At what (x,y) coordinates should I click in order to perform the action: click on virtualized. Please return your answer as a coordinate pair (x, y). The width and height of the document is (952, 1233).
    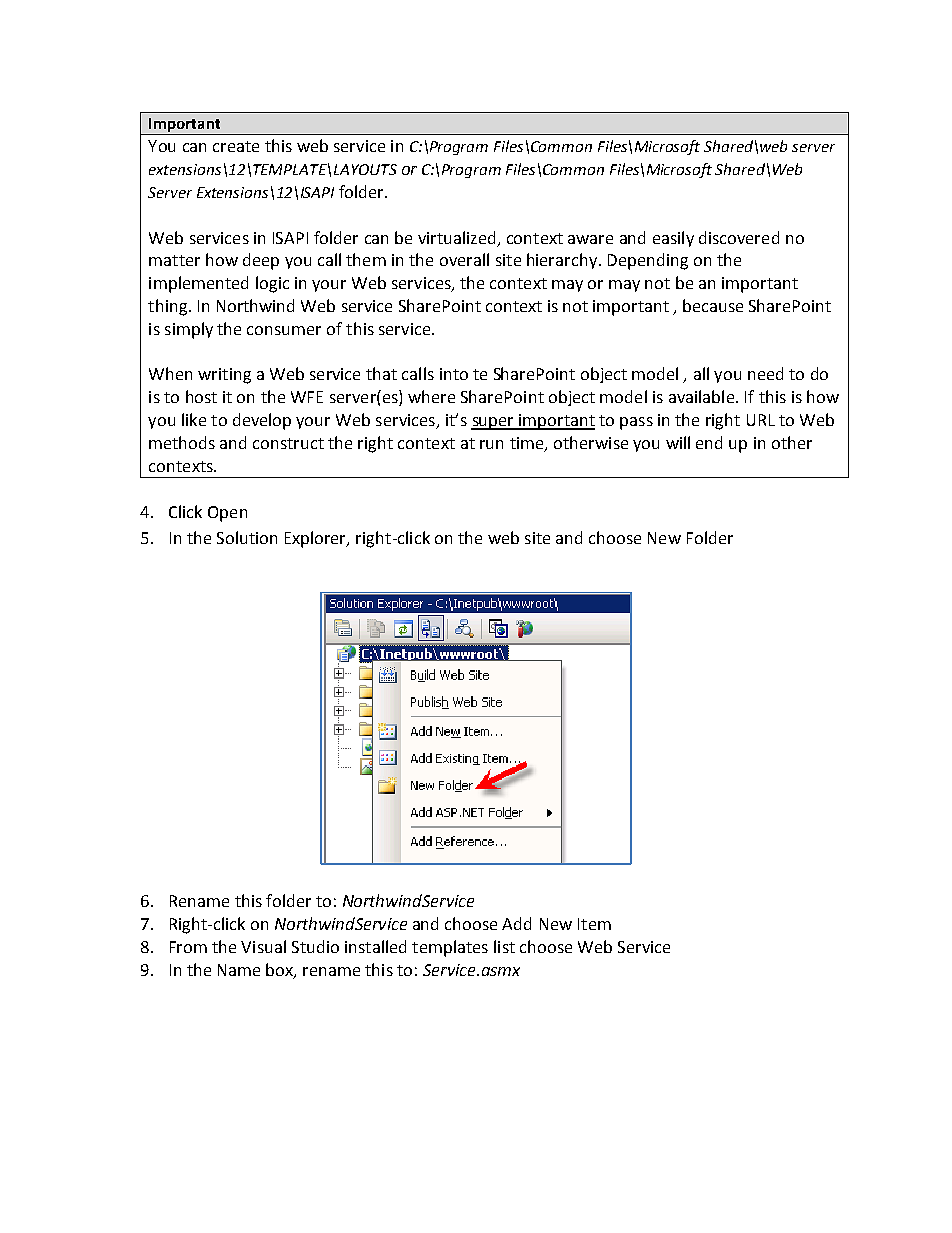
    Looking at the image, I should click on (456, 237).
